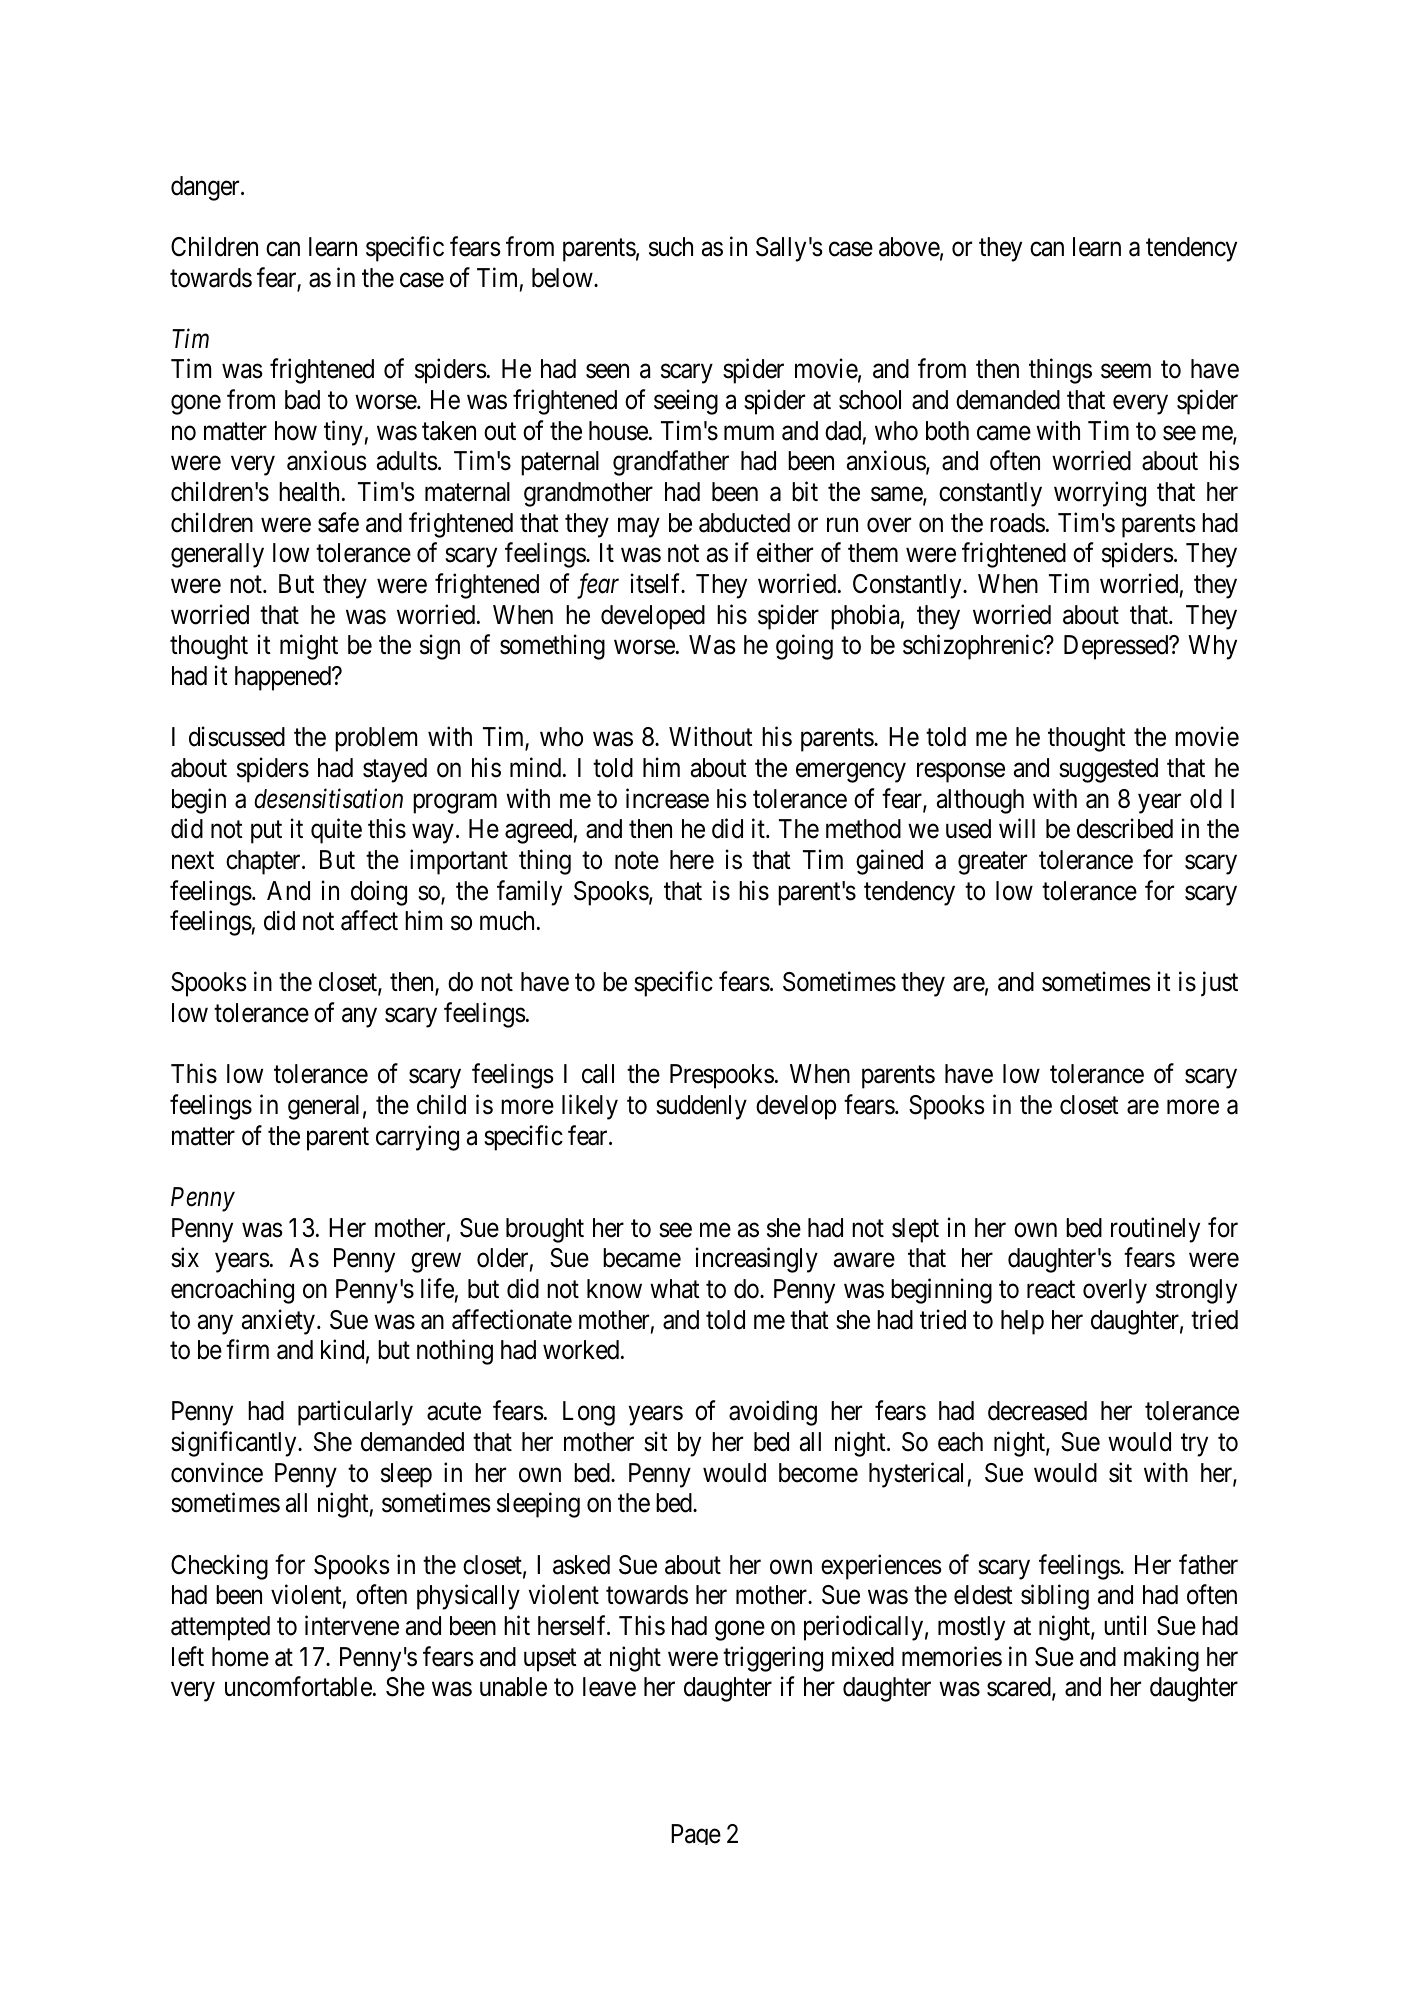 This image has width=1408, height=1991. I want to click on happened, so click(284, 678).
